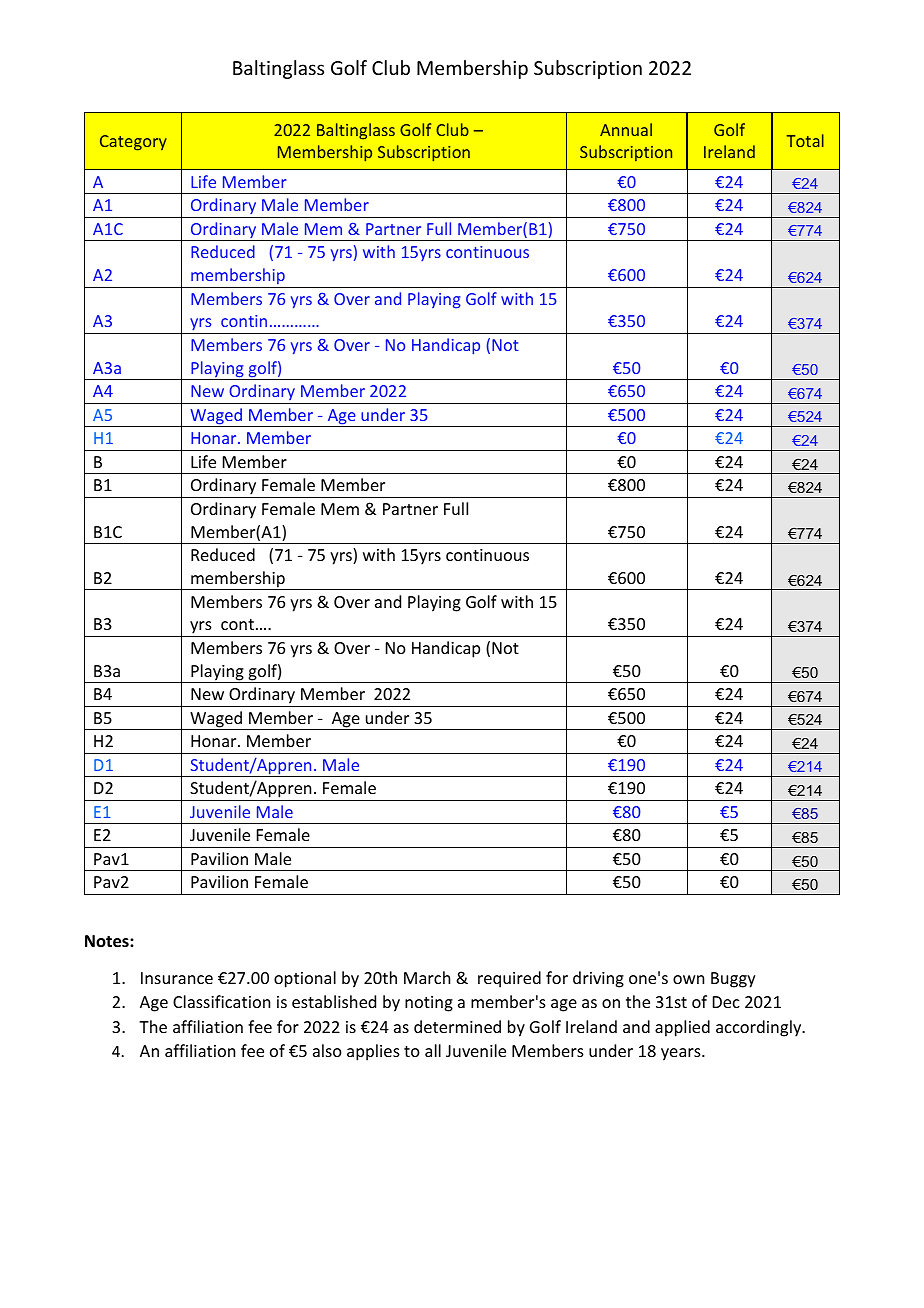  Describe the element at coordinates (509, 979) in the screenshot. I see `required` at that location.
